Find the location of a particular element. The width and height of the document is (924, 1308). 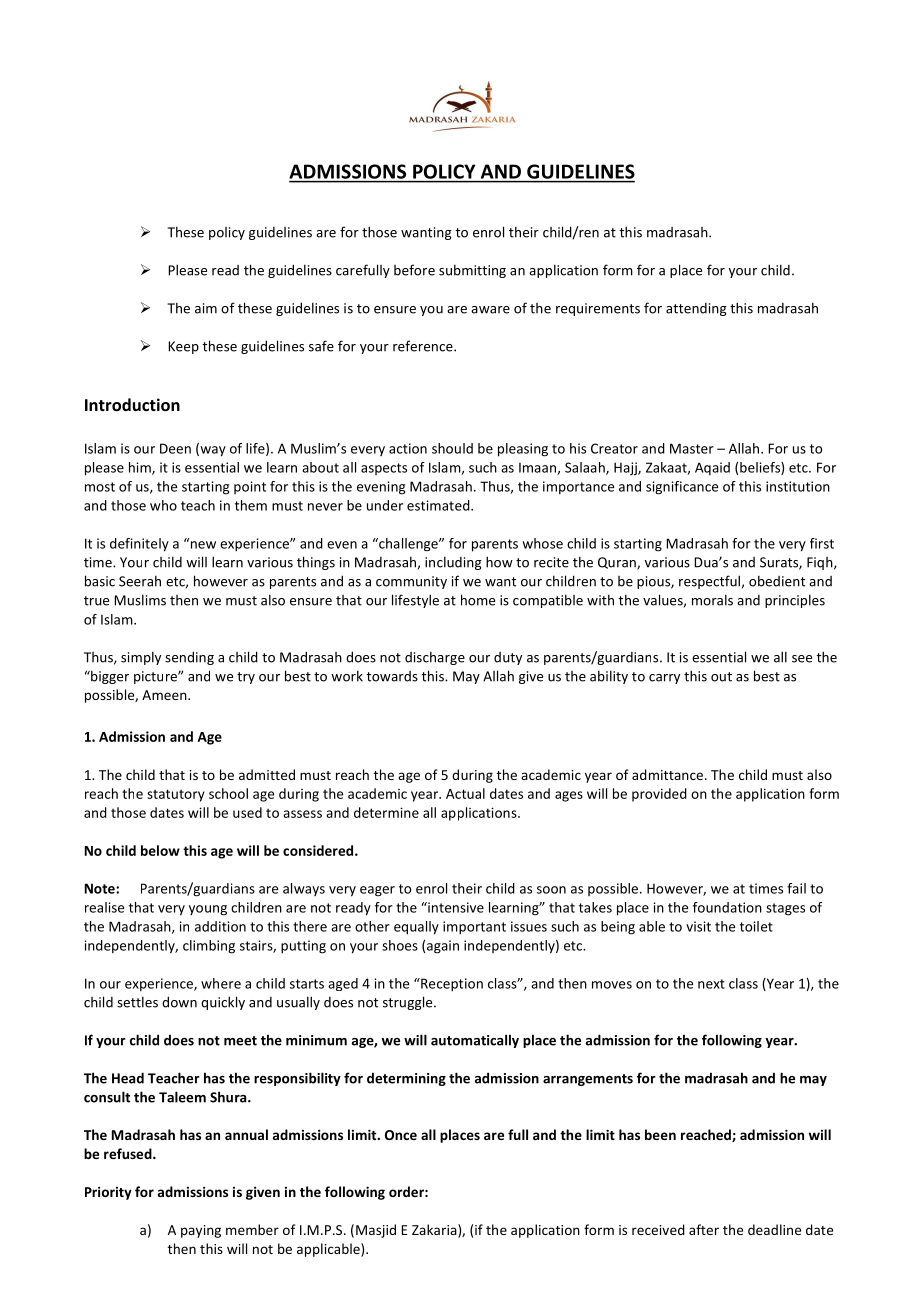

paying is located at coordinates (201, 1231).
